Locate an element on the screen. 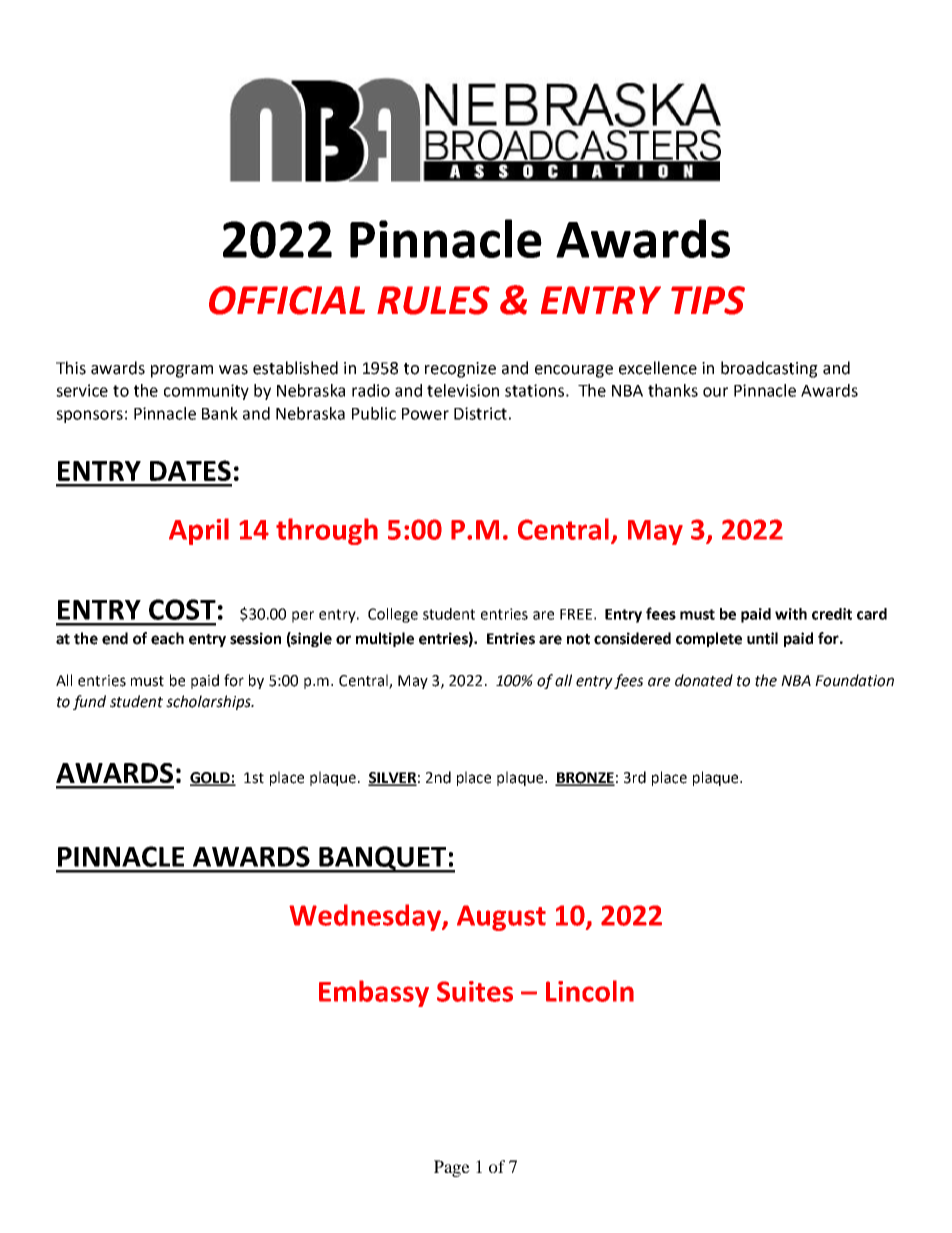 This screenshot has width=952, height=1233. program is located at coordinates (182, 371).
